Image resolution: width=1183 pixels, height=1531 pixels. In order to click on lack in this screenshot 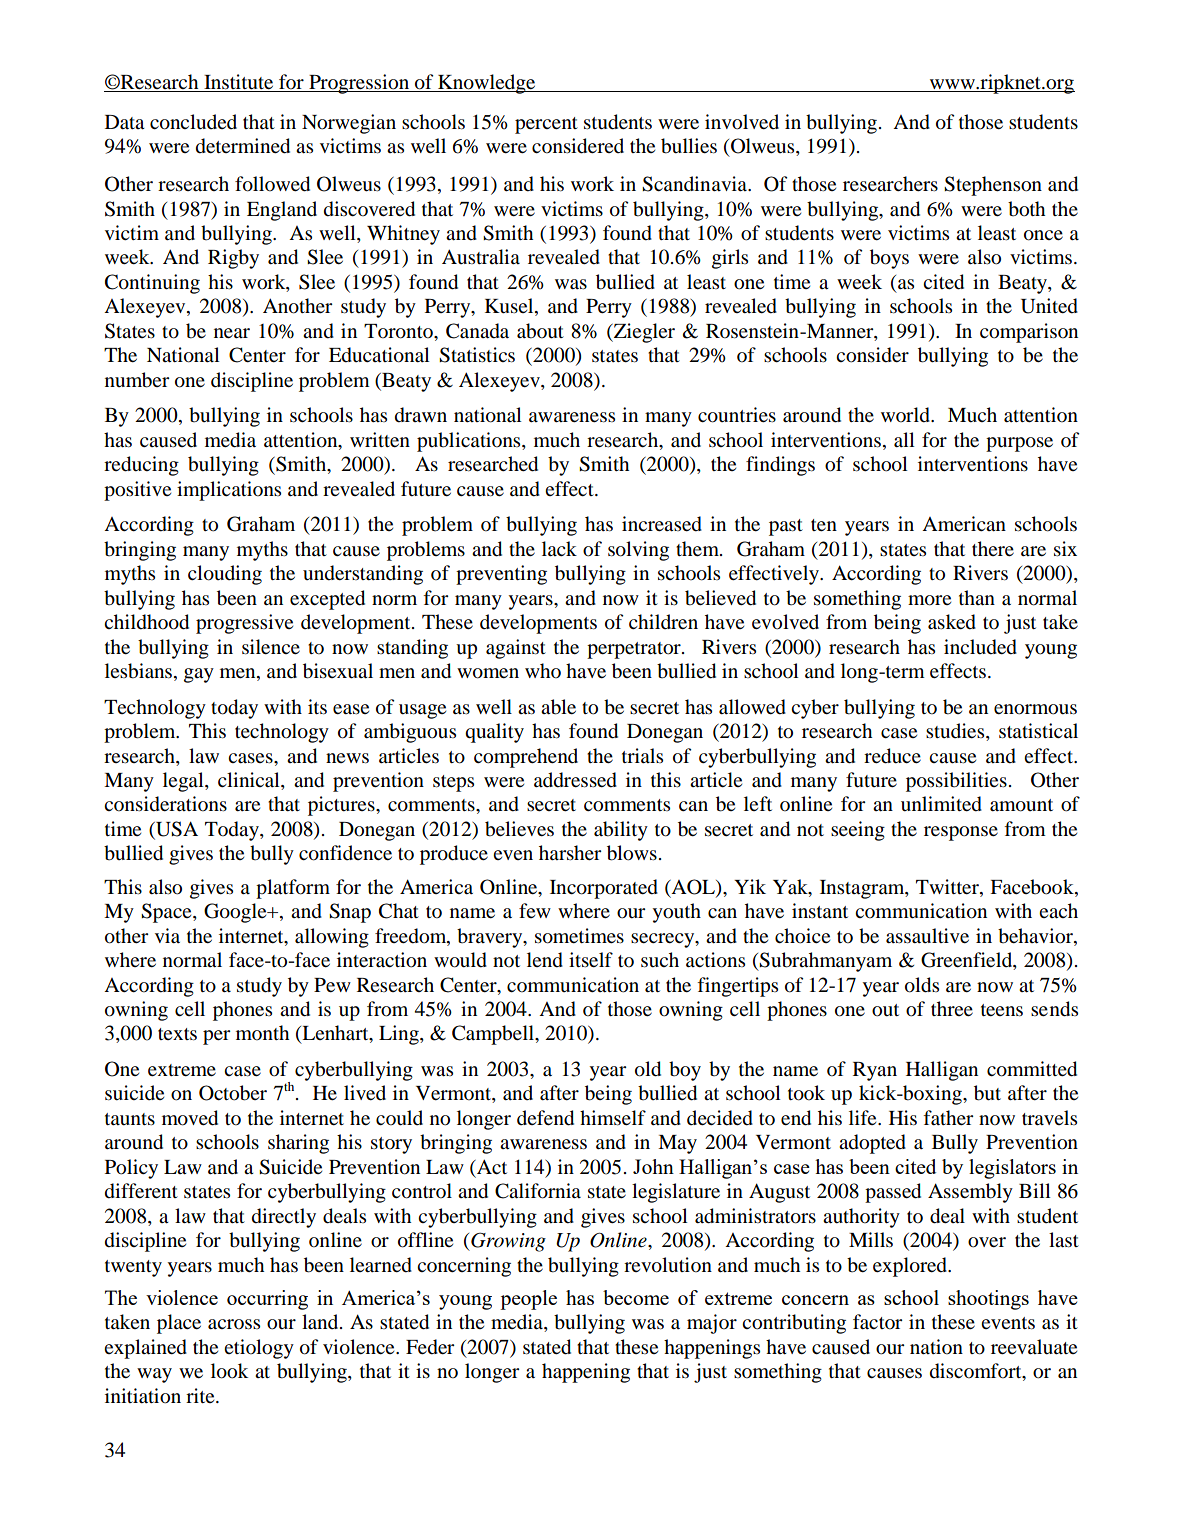, I will do `click(559, 548)`.
